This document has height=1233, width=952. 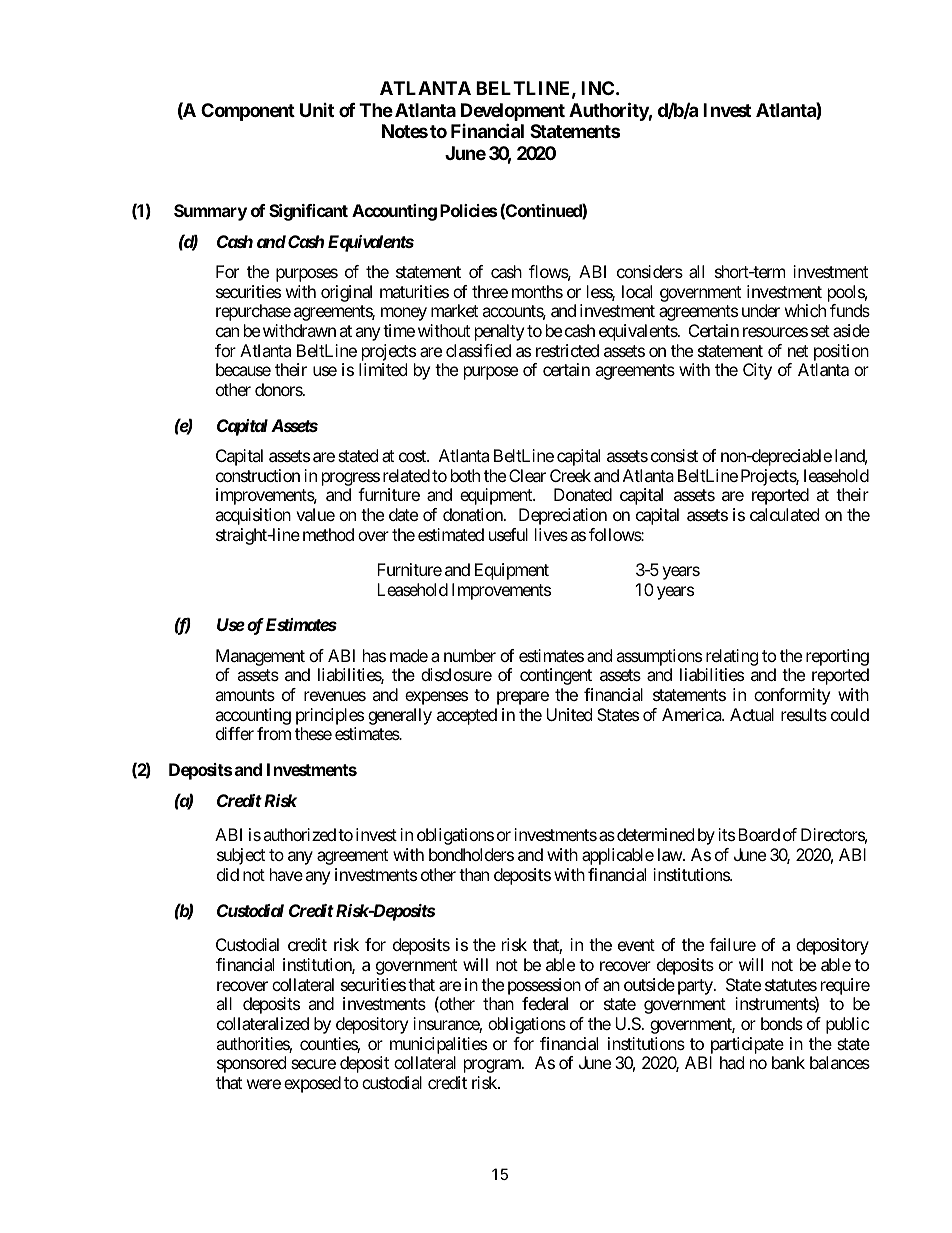 I want to click on useful, so click(x=508, y=534).
